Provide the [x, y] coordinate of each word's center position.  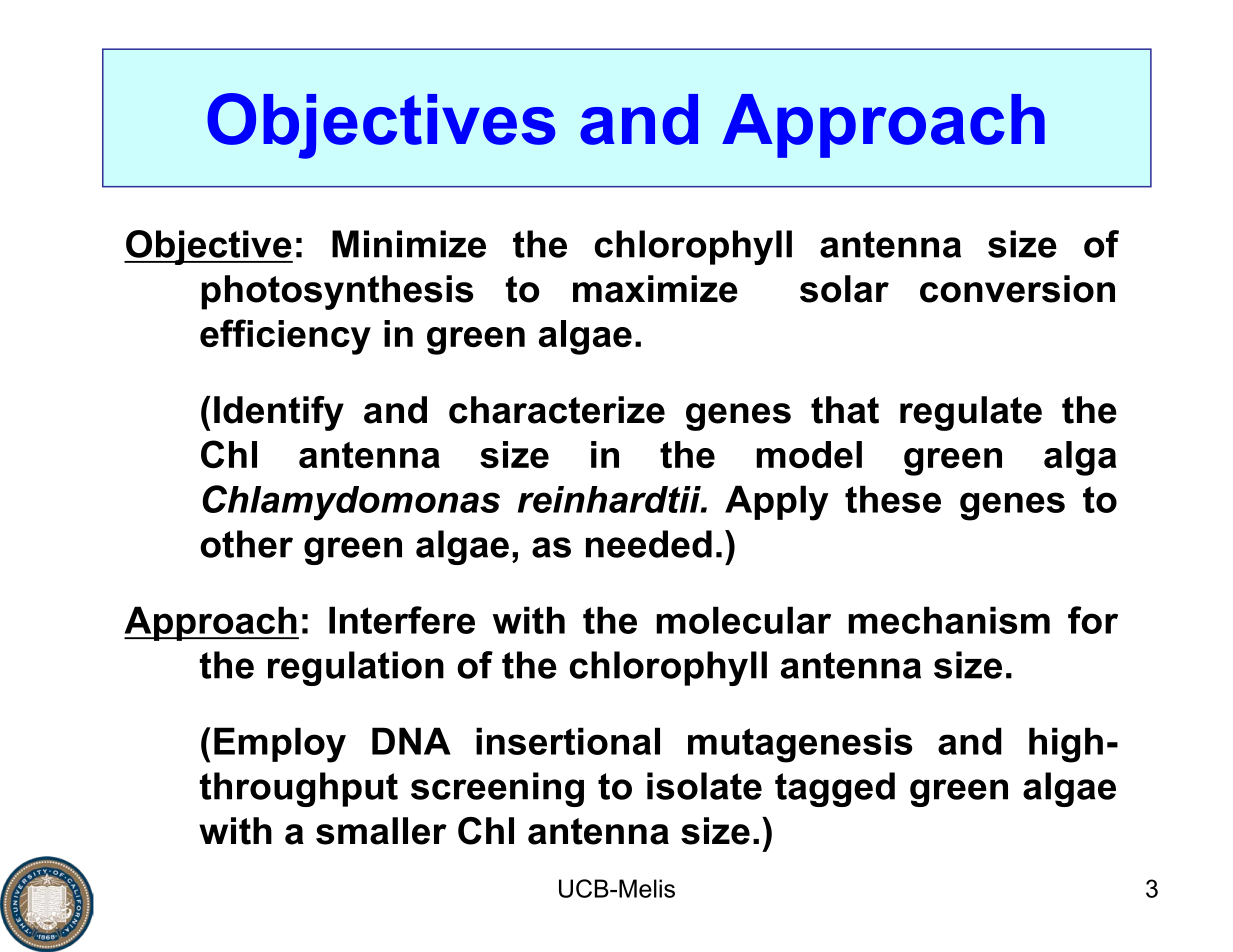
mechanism [949, 620]
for [1093, 620]
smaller [381, 831]
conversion [1017, 289]
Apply [777, 503]
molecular [743, 620]
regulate [971, 413]
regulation [356, 668]
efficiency [285, 337]
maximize [655, 289]
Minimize [409, 244]
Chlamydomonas [351, 503]
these [893, 499]
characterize [557, 410]
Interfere [402, 620]
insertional [568, 741]
